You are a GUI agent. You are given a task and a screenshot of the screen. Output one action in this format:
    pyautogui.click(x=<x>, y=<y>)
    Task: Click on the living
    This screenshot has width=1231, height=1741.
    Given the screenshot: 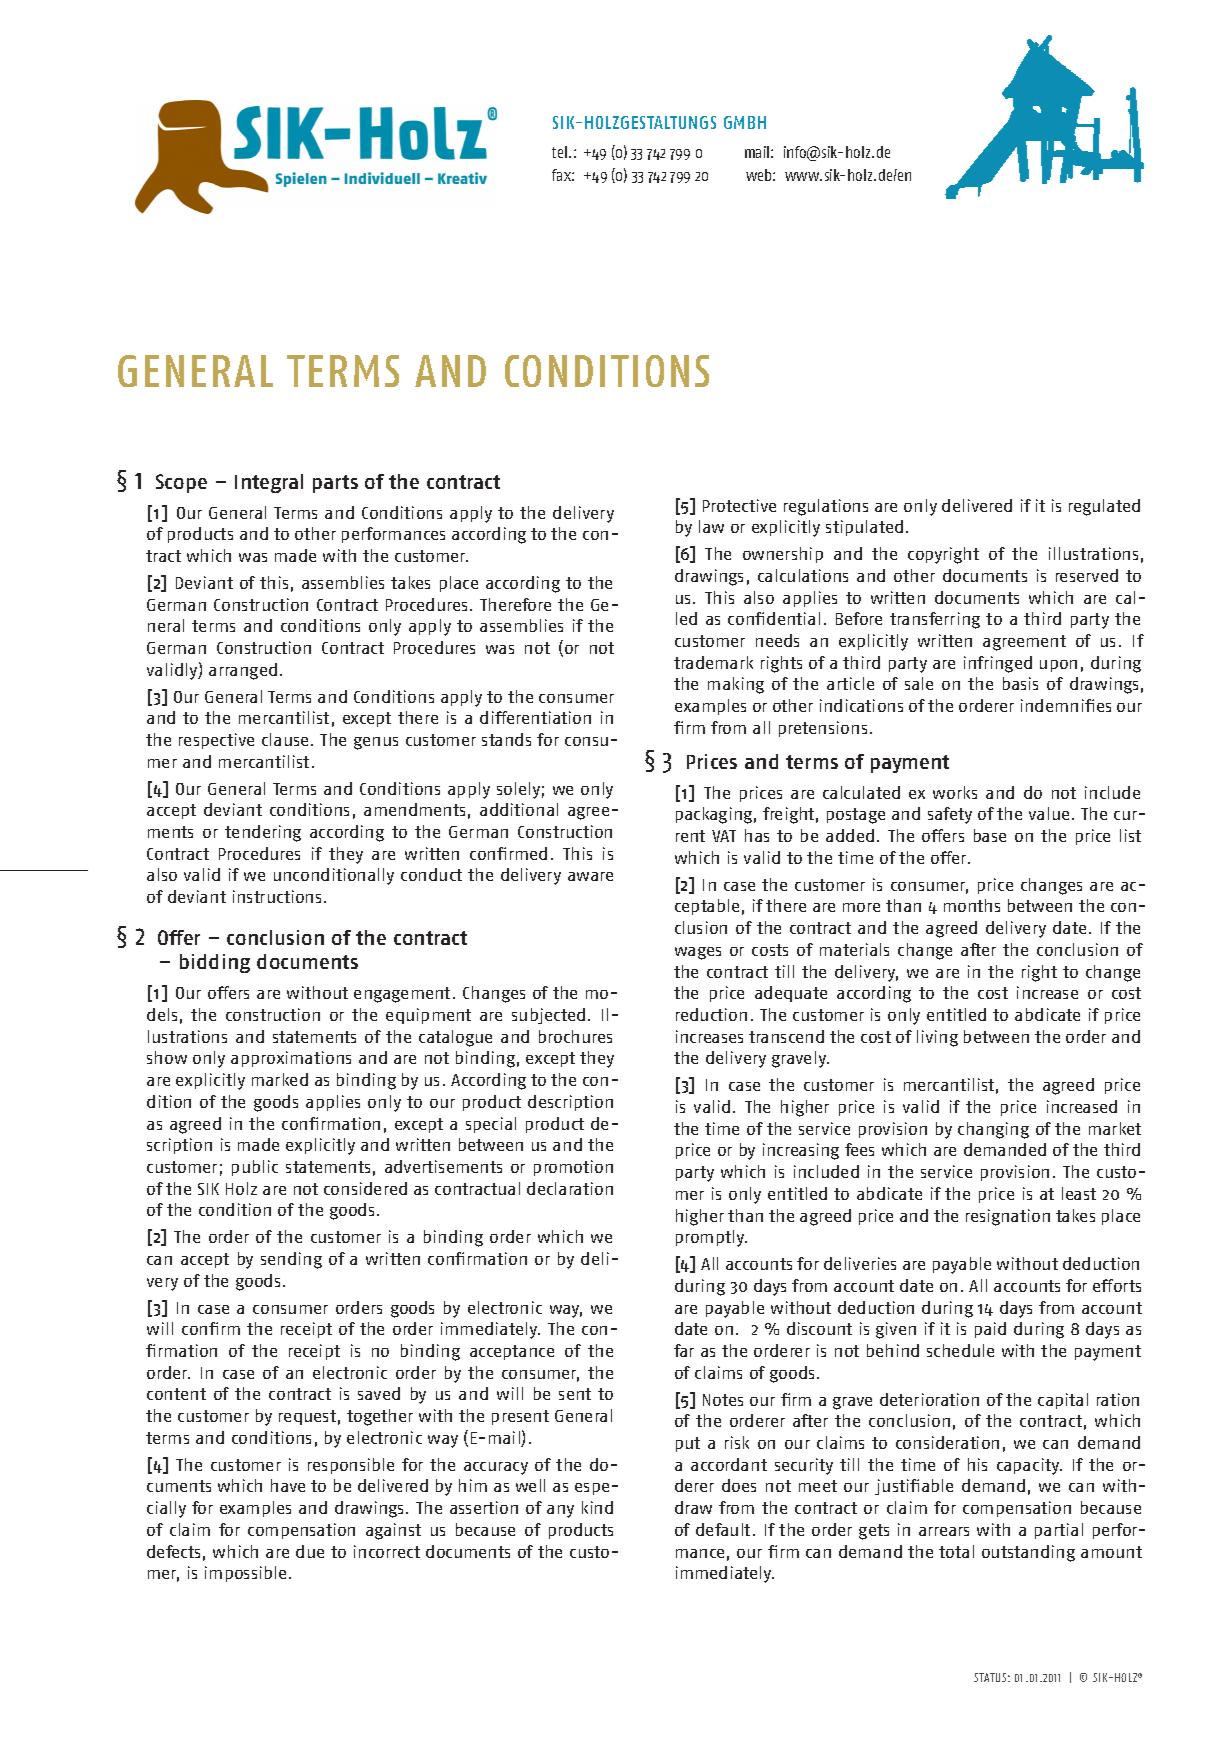 What is the action you would take?
    pyautogui.click(x=937, y=1038)
